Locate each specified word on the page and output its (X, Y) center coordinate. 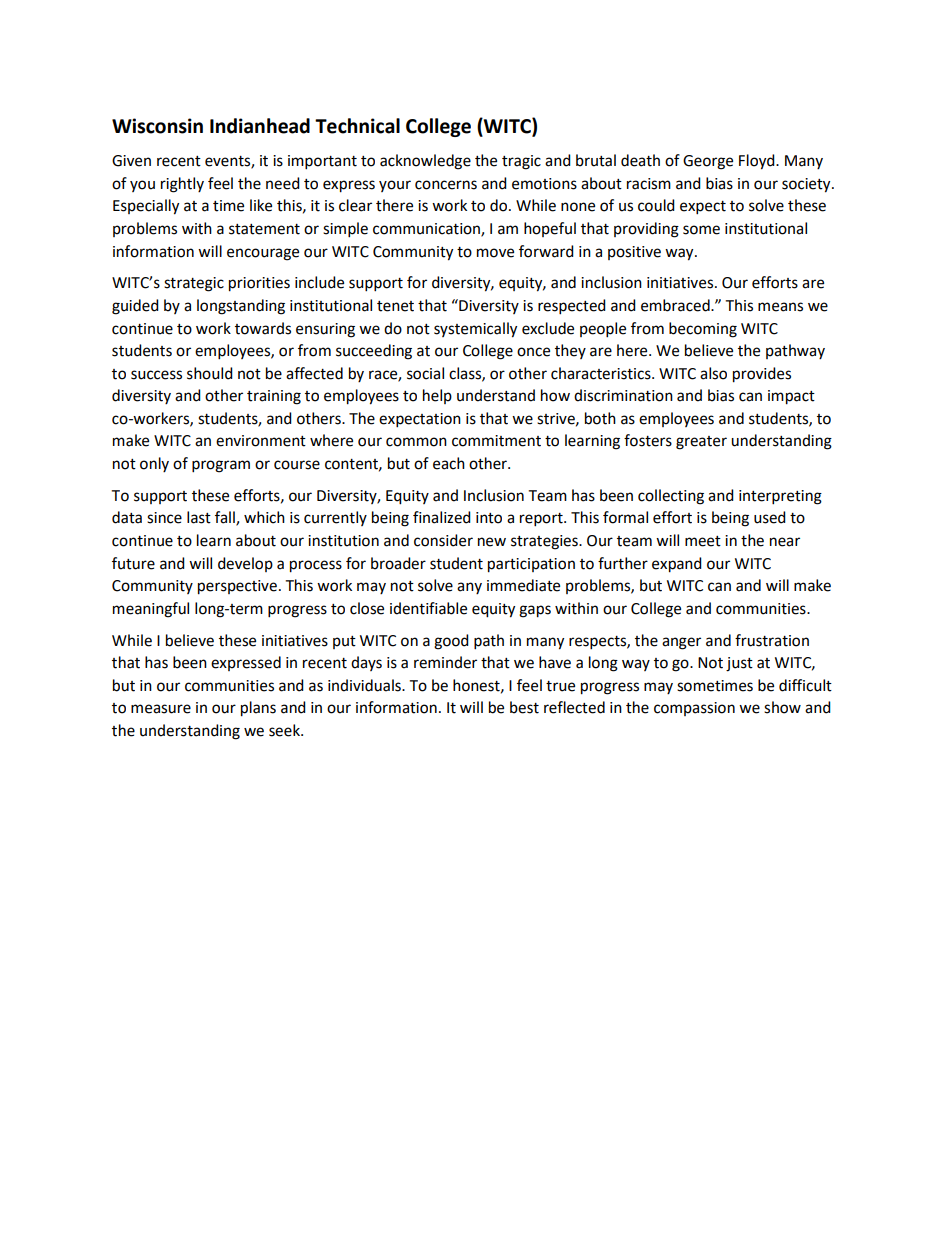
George (708, 162)
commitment (496, 441)
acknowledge (425, 162)
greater (701, 443)
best (524, 707)
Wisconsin (157, 126)
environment (261, 441)
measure (161, 709)
